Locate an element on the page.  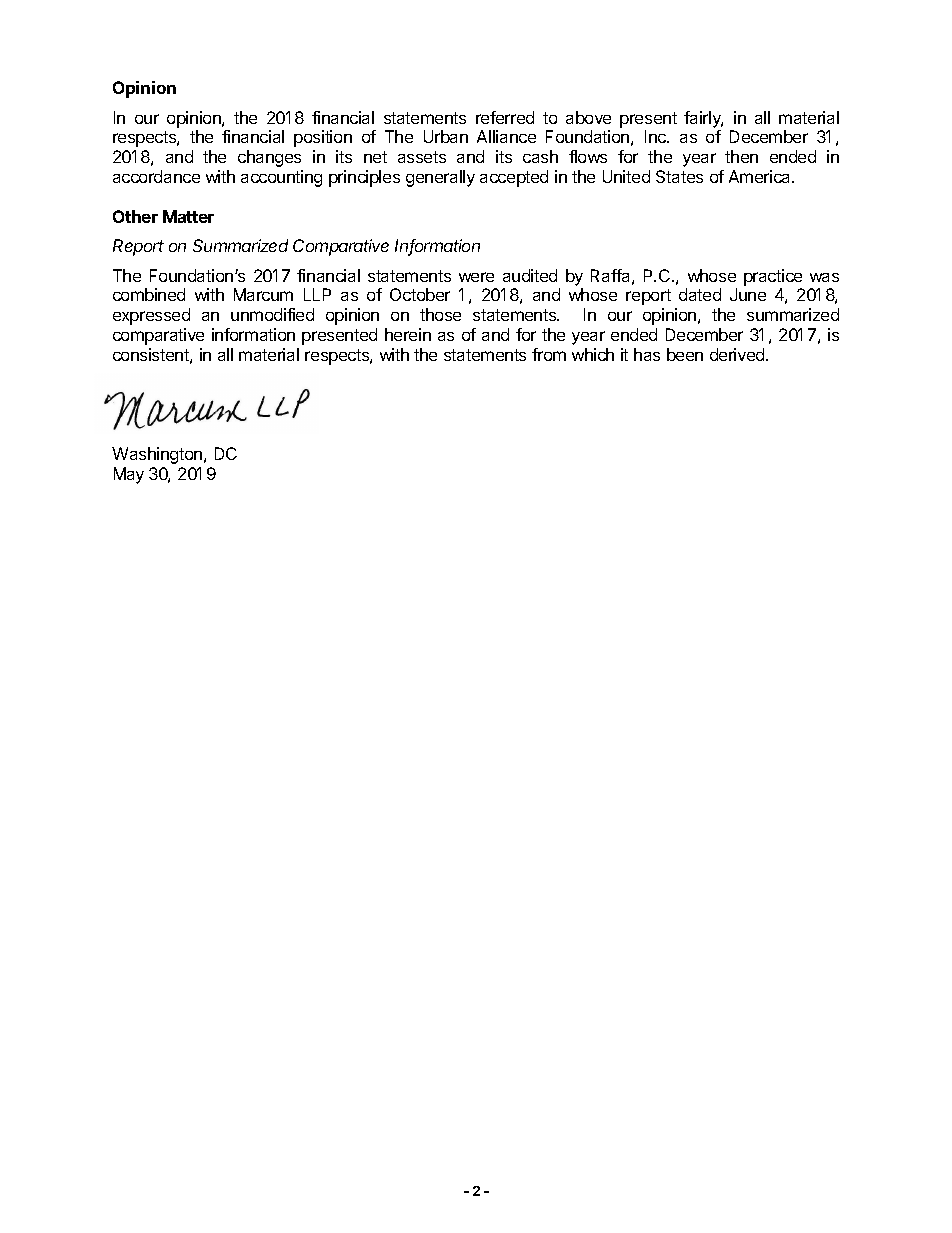
from is located at coordinates (549, 354).
